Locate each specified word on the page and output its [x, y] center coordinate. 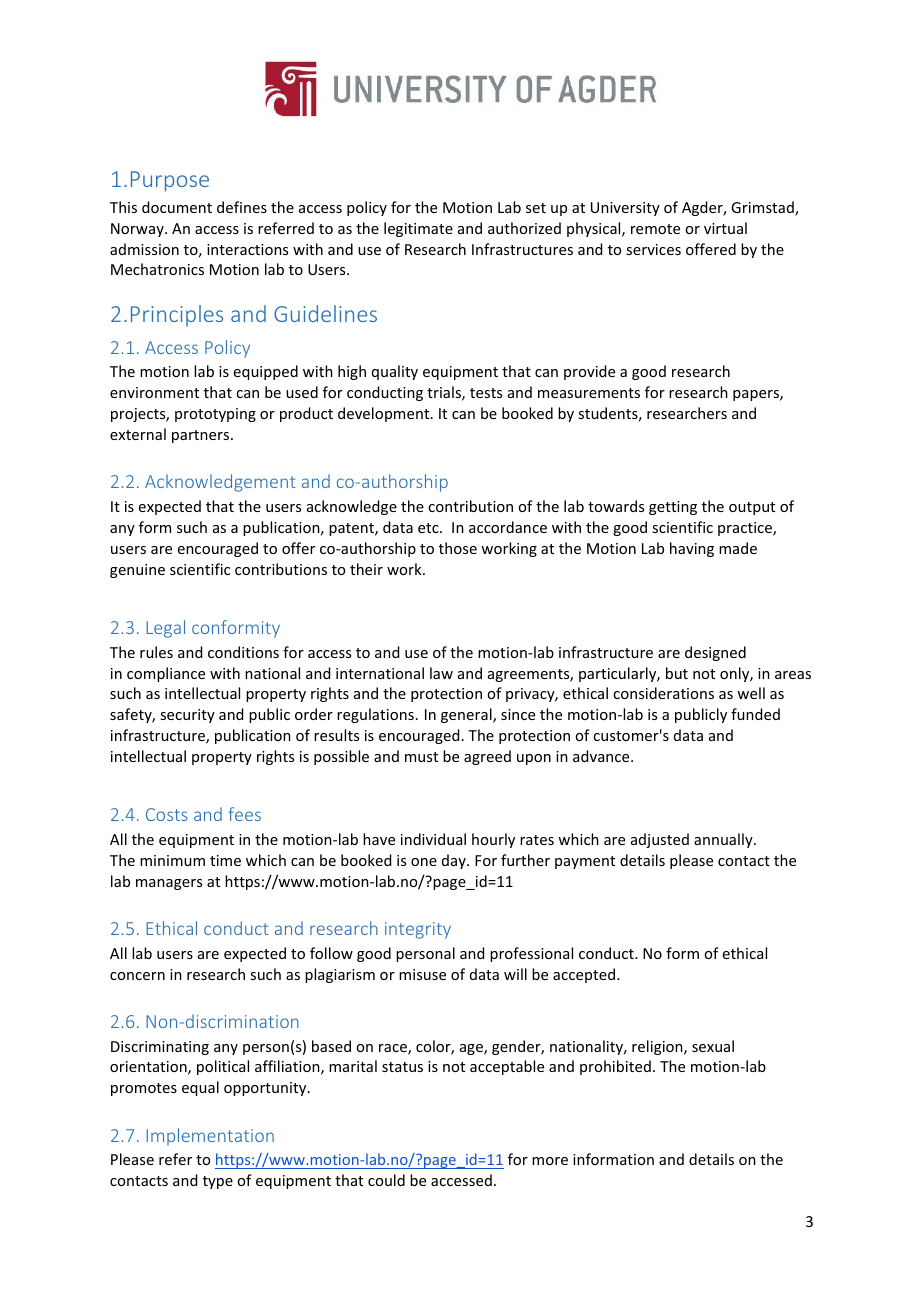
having [692, 549]
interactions [247, 249]
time [225, 860]
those [458, 548]
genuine [137, 571]
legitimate [418, 229]
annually [724, 840]
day [455, 861]
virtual [725, 228]
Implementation [210, 1137]
